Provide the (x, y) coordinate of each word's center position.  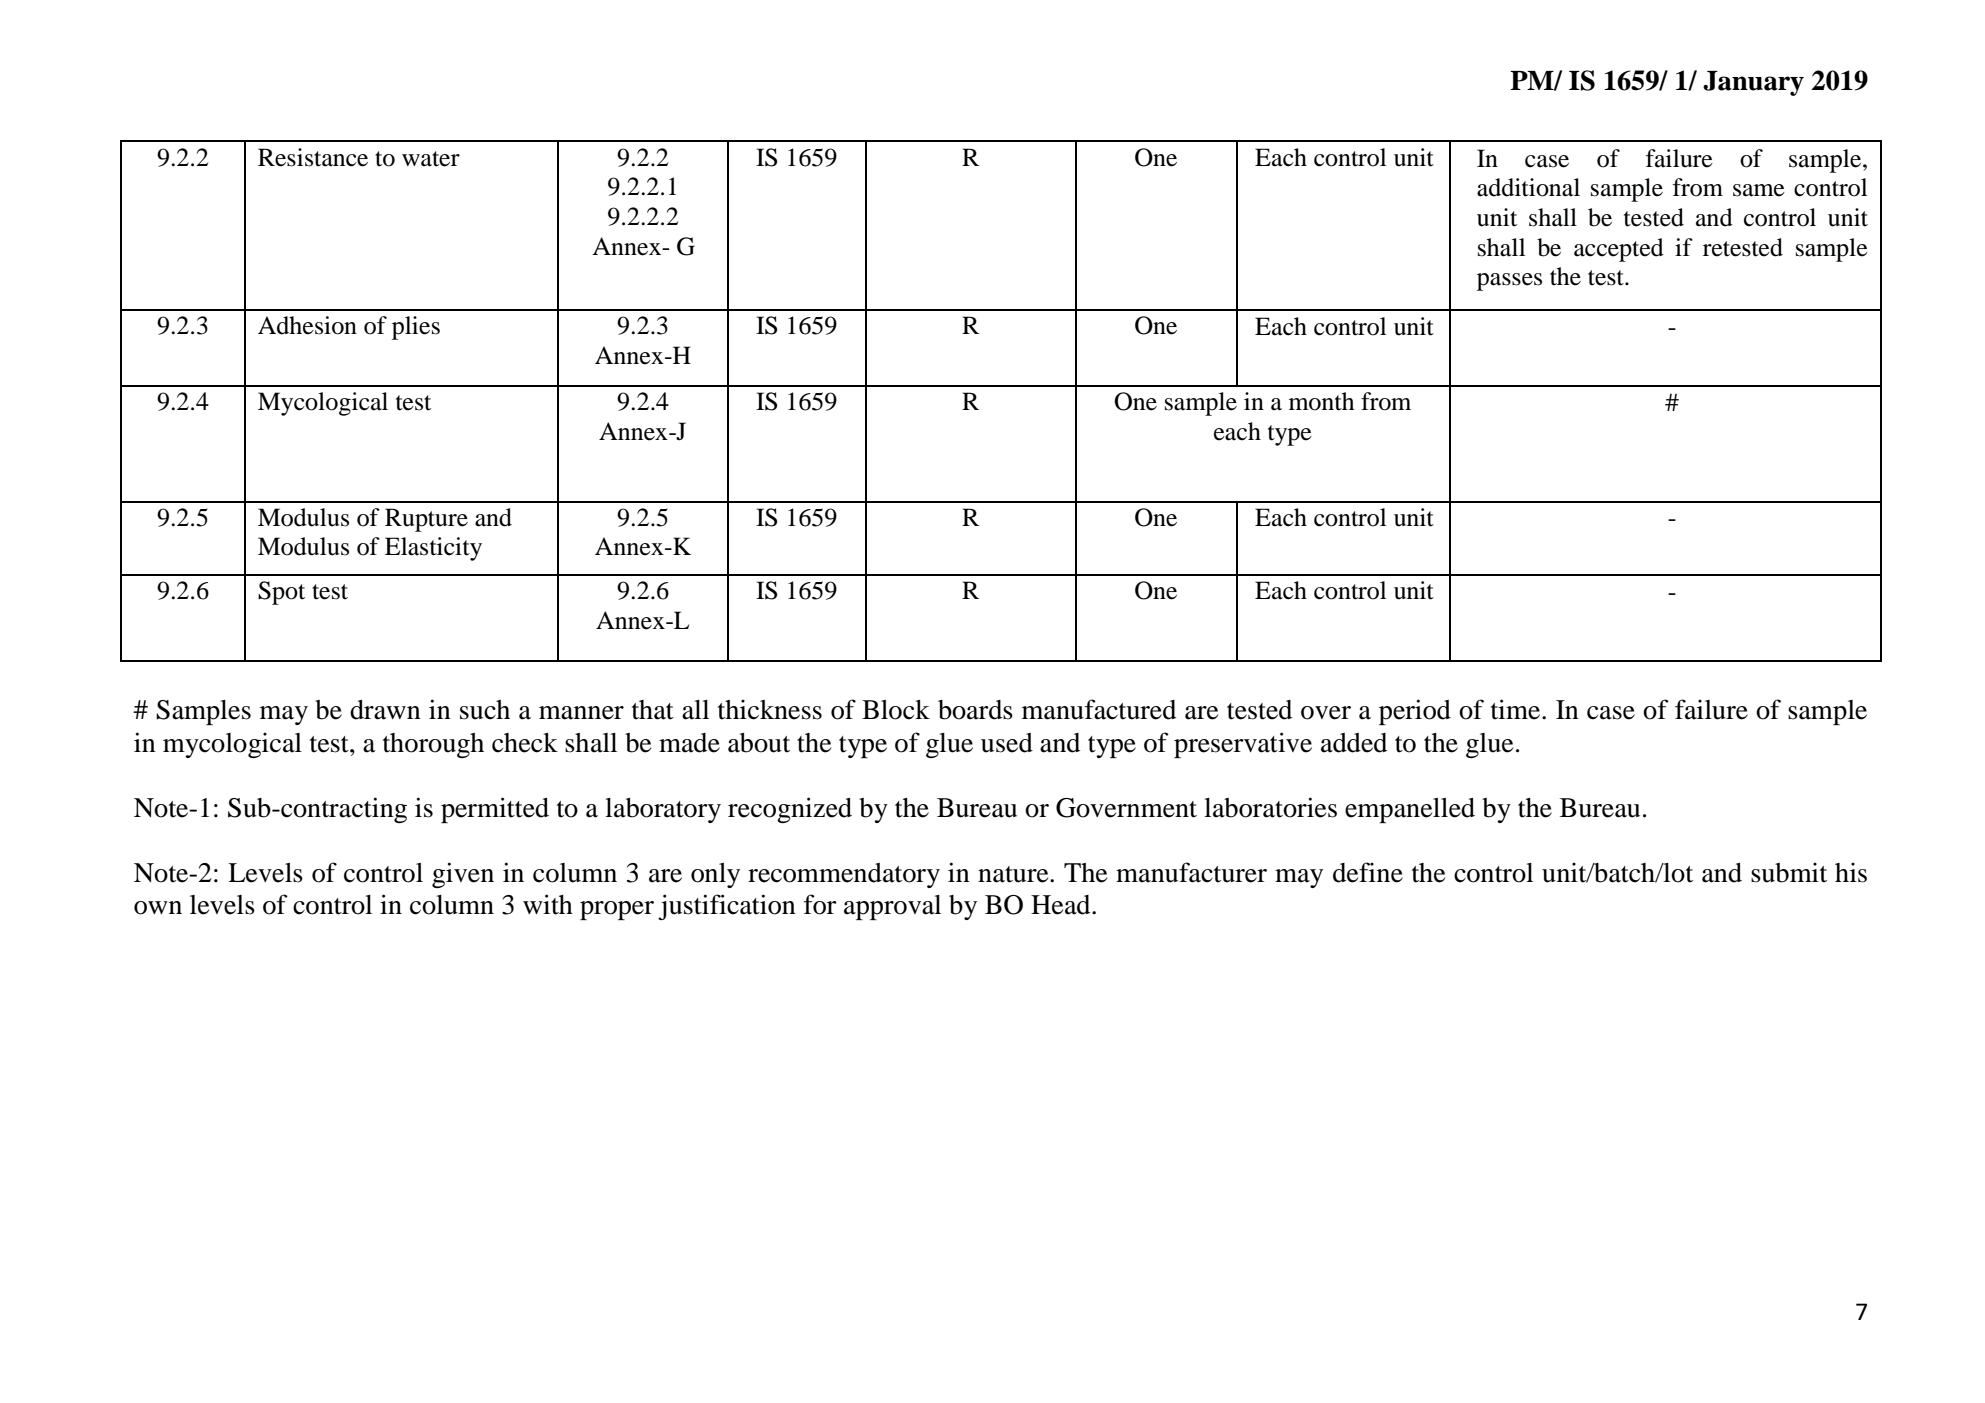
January (1753, 83)
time (1517, 709)
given (463, 875)
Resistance (313, 157)
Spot (281, 593)
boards (975, 710)
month (1321, 401)
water (431, 159)
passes (1509, 282)
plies (416, 328)
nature (1014, 874)
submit (1789, 872)
